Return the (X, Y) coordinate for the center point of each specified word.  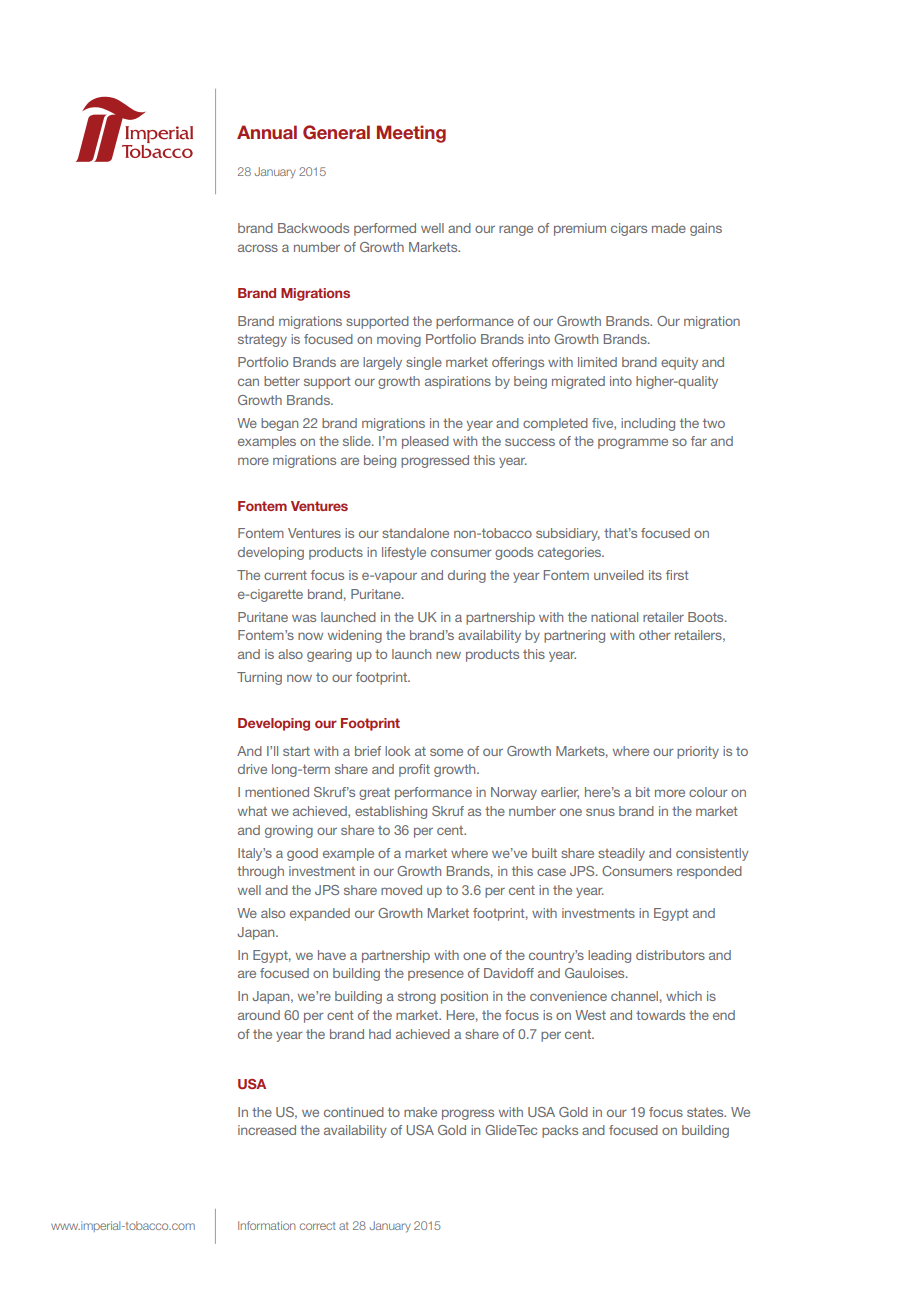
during (467, 576)
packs (560, 1131)
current (285, 575)
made (669, 228)
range (516, 230)
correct (318, 1226)
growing (289, 831)
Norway (514, 793)
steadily (621, 854)
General (336, 132)
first (677, 575)
